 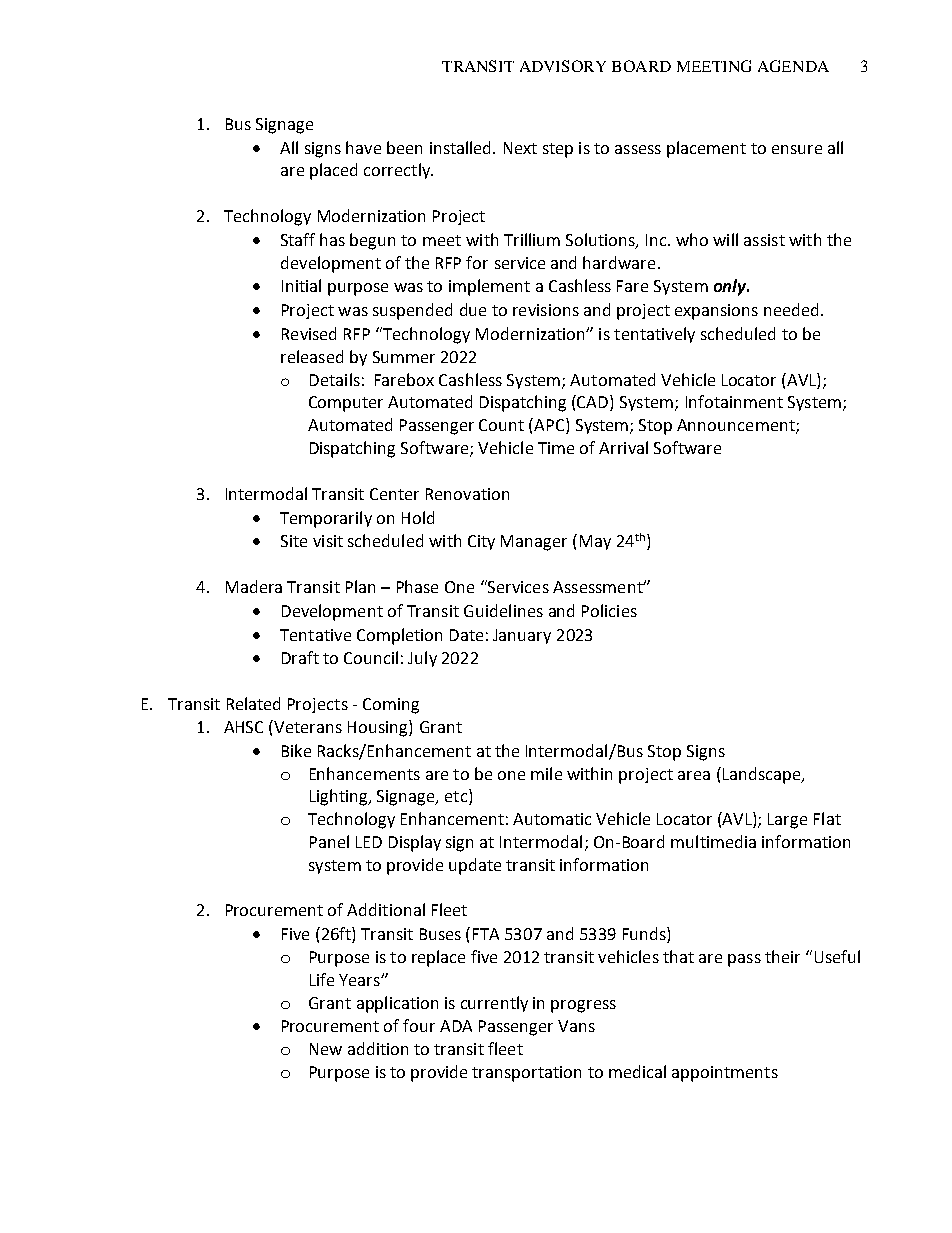 What do you see at coordinates (326, 1049) in the image?
I see `New` at bounding box center [326, 1049].
